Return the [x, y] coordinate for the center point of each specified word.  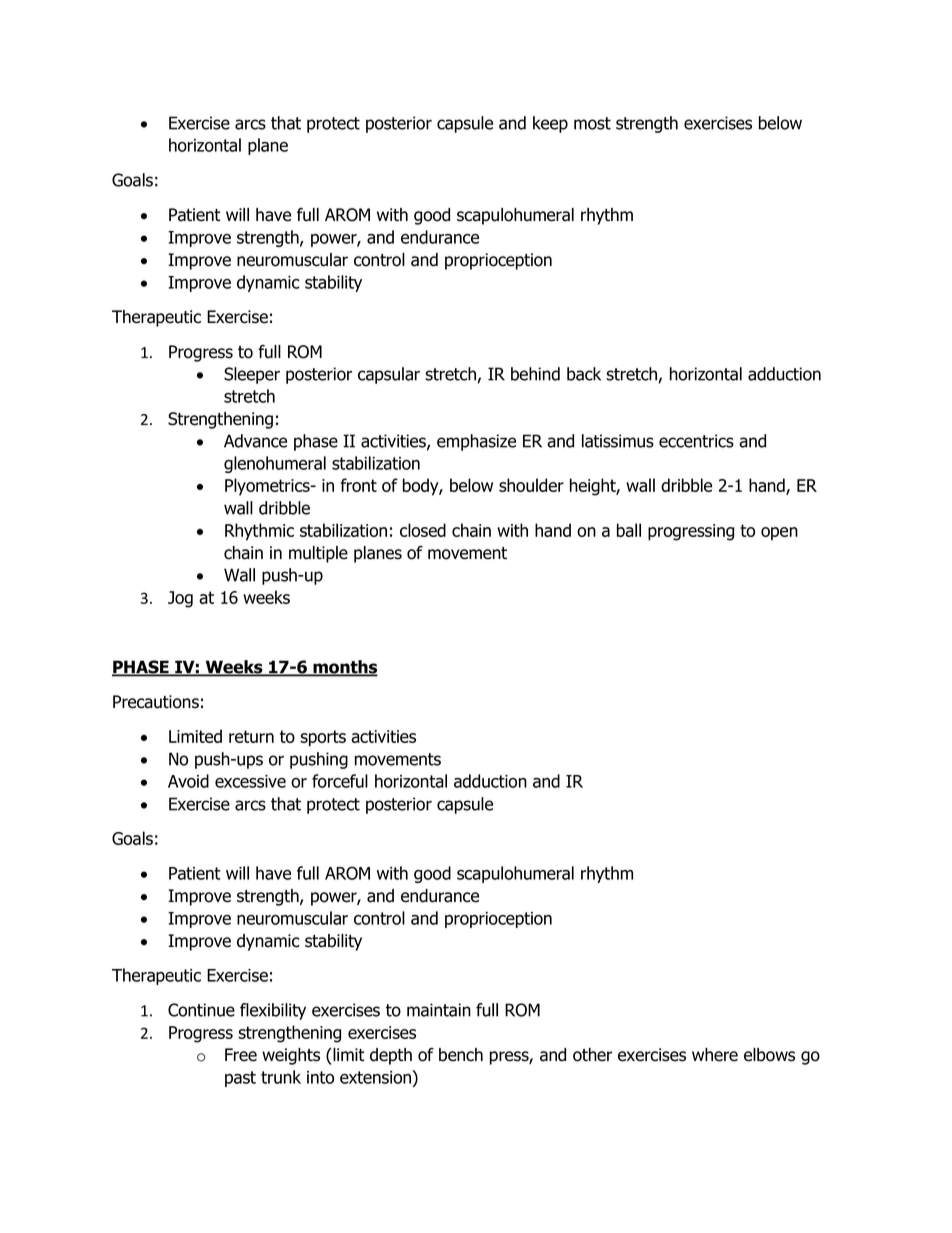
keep [550, 124]
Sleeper [252, 375]
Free [241, 1055]
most [592, 123]
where [715, 1055]
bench [461, 1055]
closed [423, 530]
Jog [180, 599]
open [779, 534]
